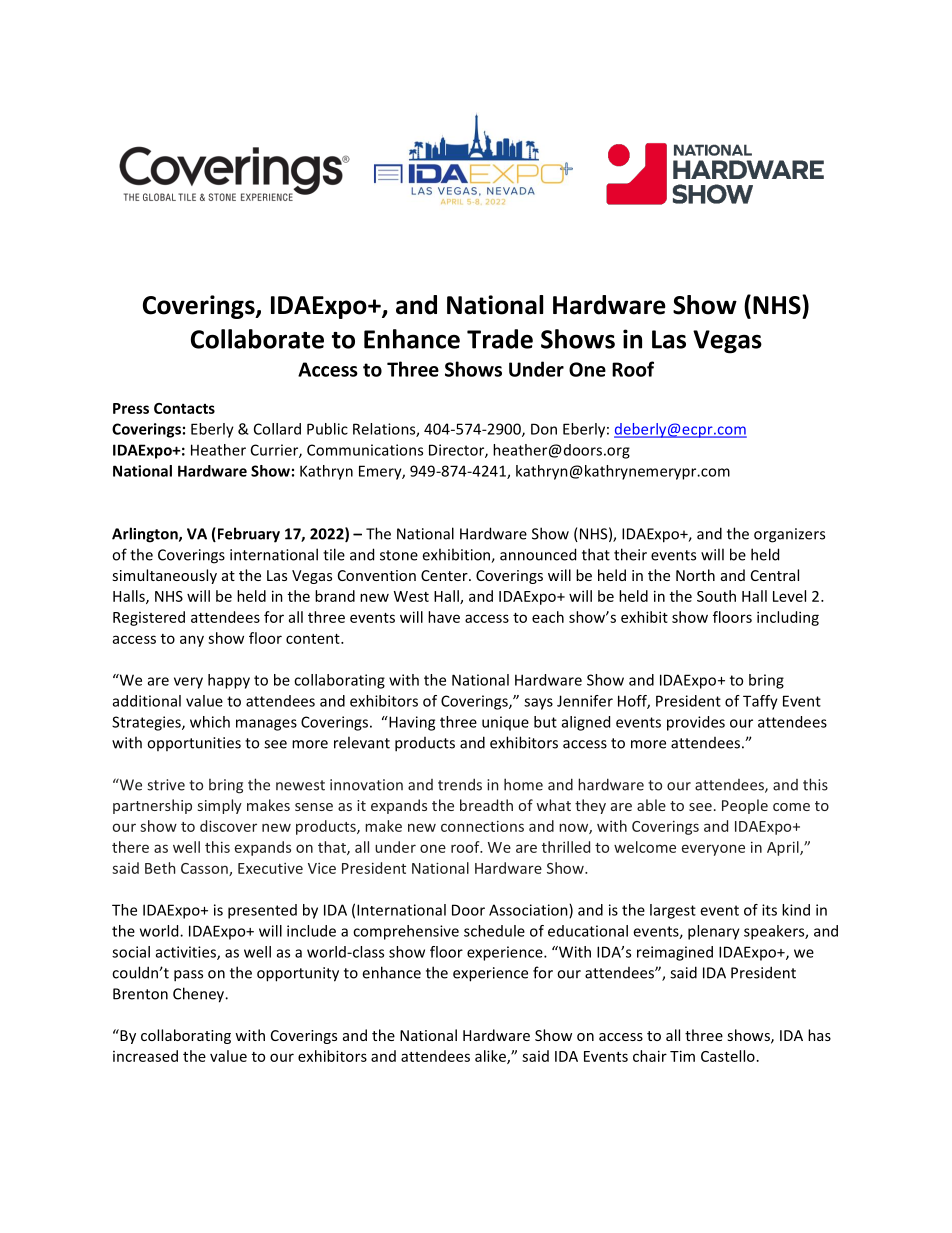 This page has height=1233, width=952. Describe the element at coordinates (728, 1056) in the page. I see `Castello` at that location.
